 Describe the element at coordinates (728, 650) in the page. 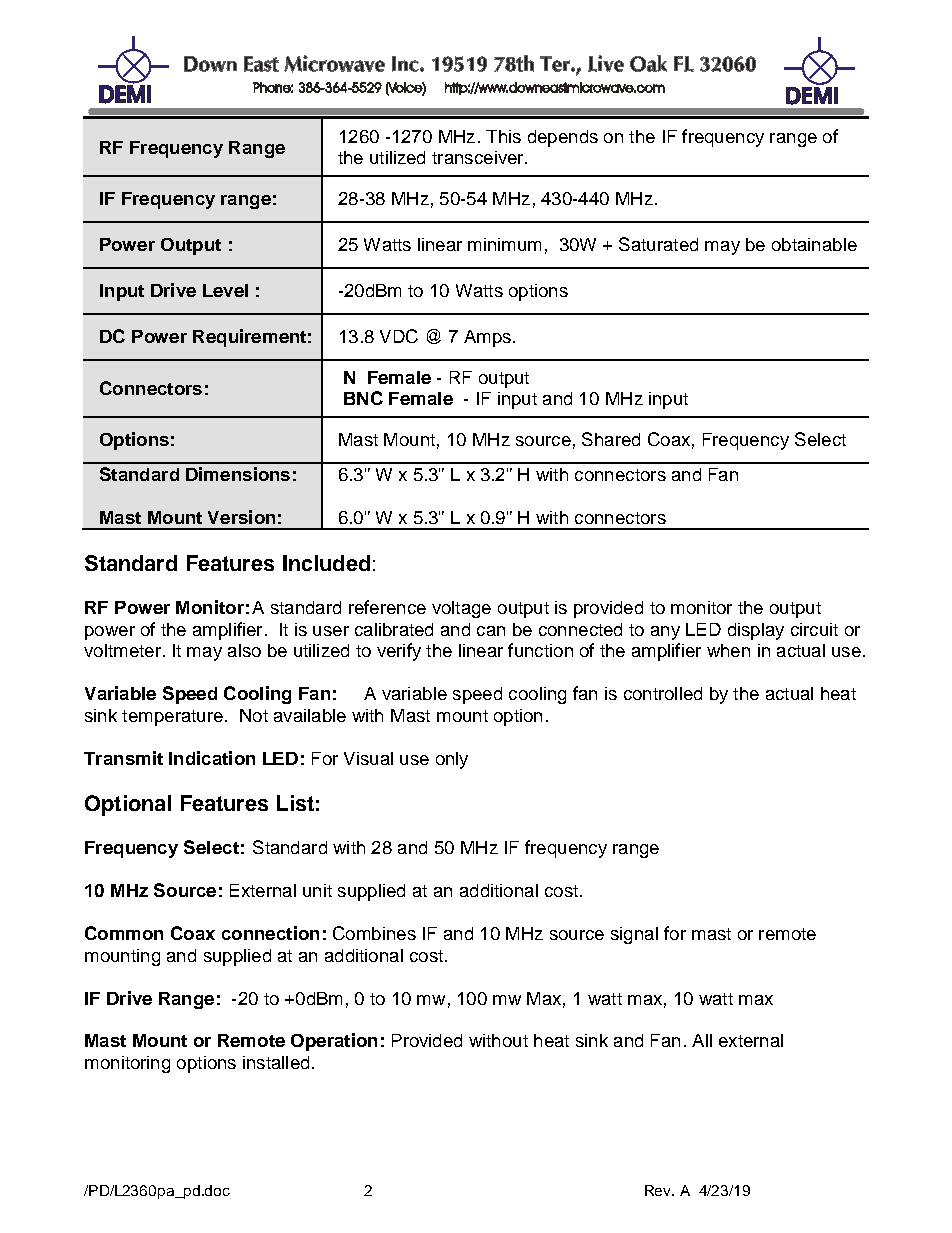

I see `when` at that location.
